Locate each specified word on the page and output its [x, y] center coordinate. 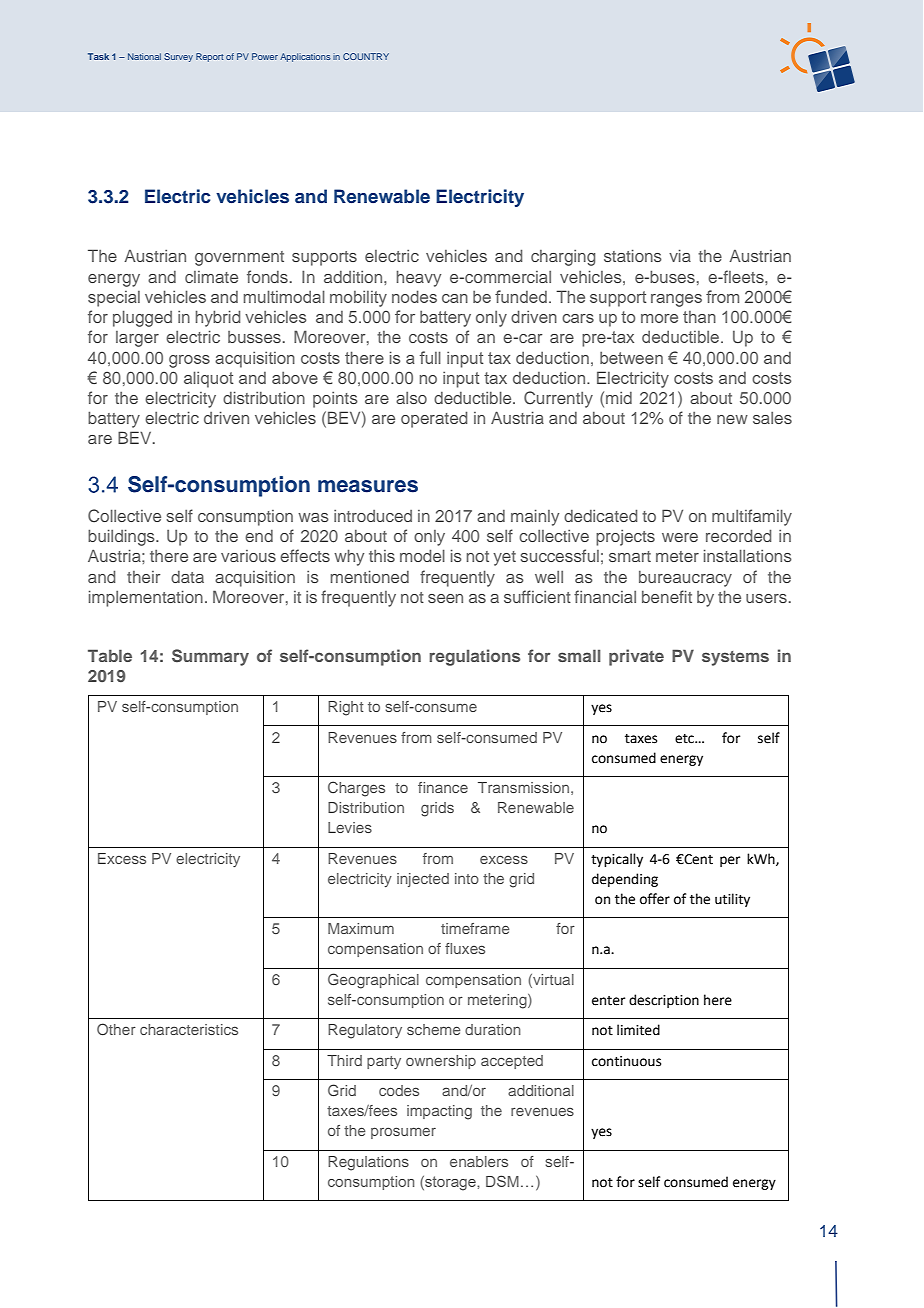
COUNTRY [366, 56]
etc [686, 739]
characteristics [189, 1029]
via [680, 255]
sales [772, 418]
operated [434, 419]
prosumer [403, 1133]
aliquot [209, 379]
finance [443, 787]
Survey [178, 57]
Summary [210, 657]
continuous [626, 1061]
